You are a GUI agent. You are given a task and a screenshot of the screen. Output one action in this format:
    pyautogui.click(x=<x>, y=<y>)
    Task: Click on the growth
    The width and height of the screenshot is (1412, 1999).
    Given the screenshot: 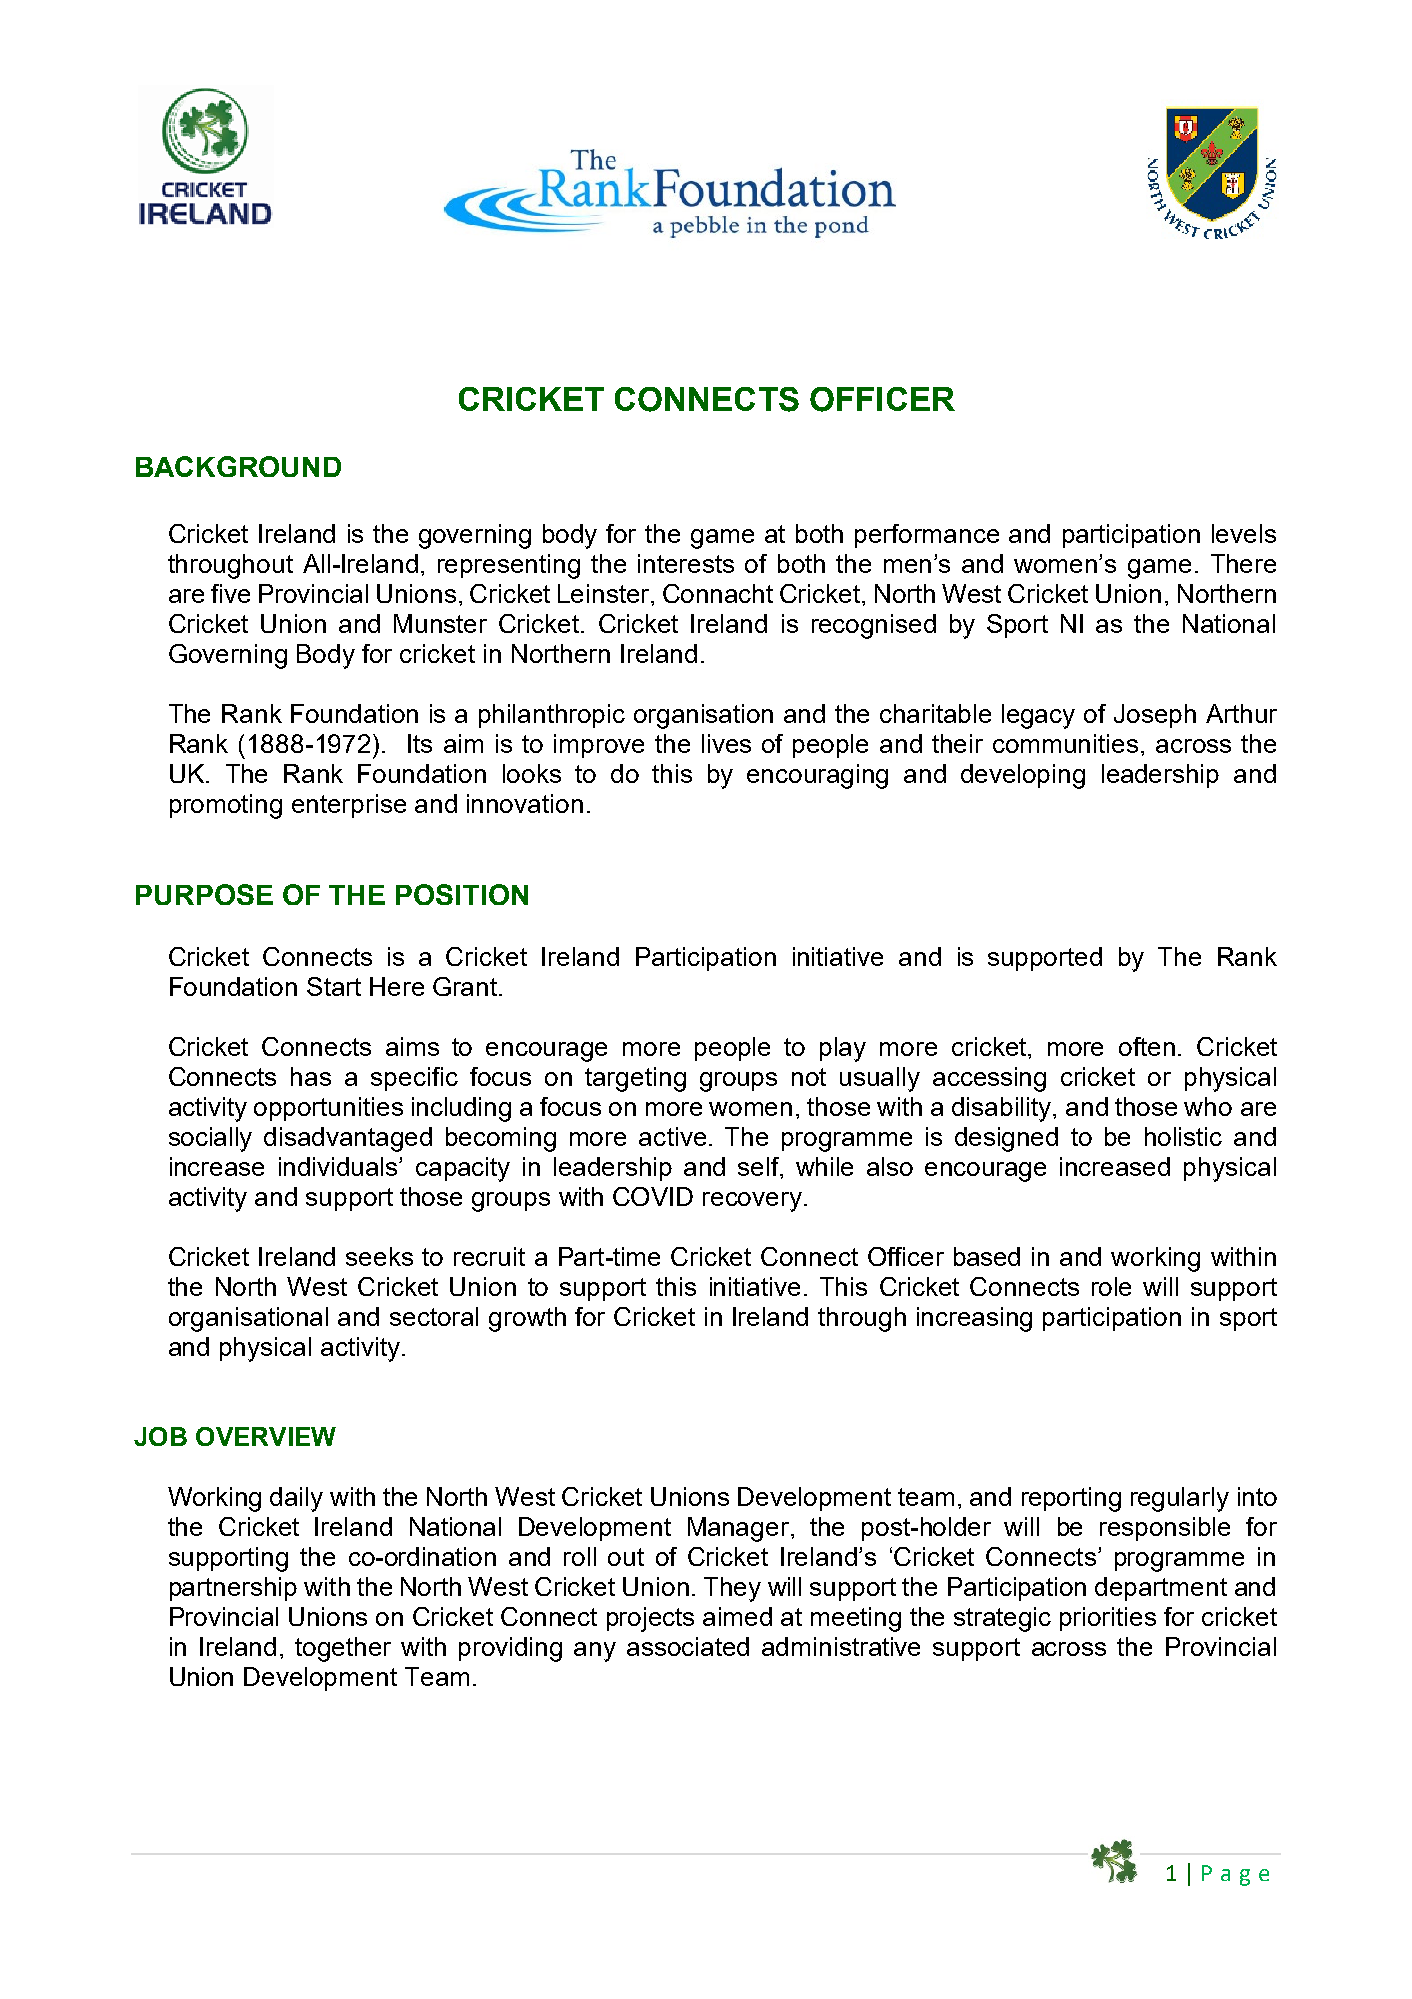 What is the action you would take?
    pyautogui.click(x=527, y=1319)
